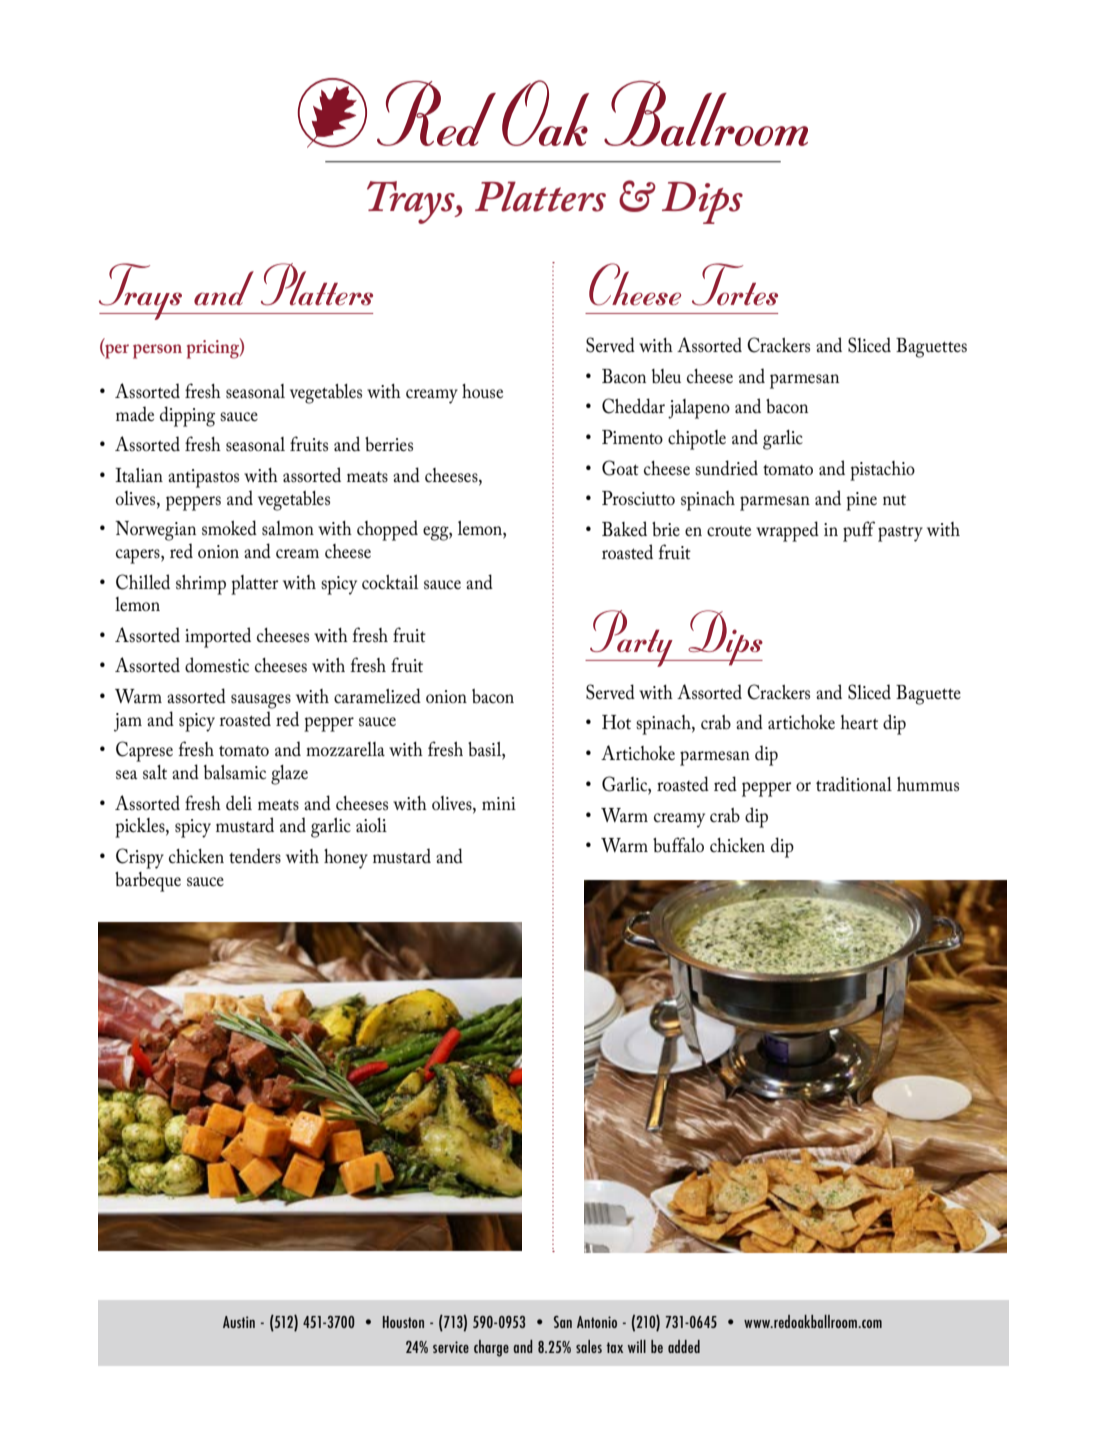 The image size is (1106, 1431). What do you see at coordinates (187, 416) in the image?
I see `dipping` at bounding box center [187, 416].
